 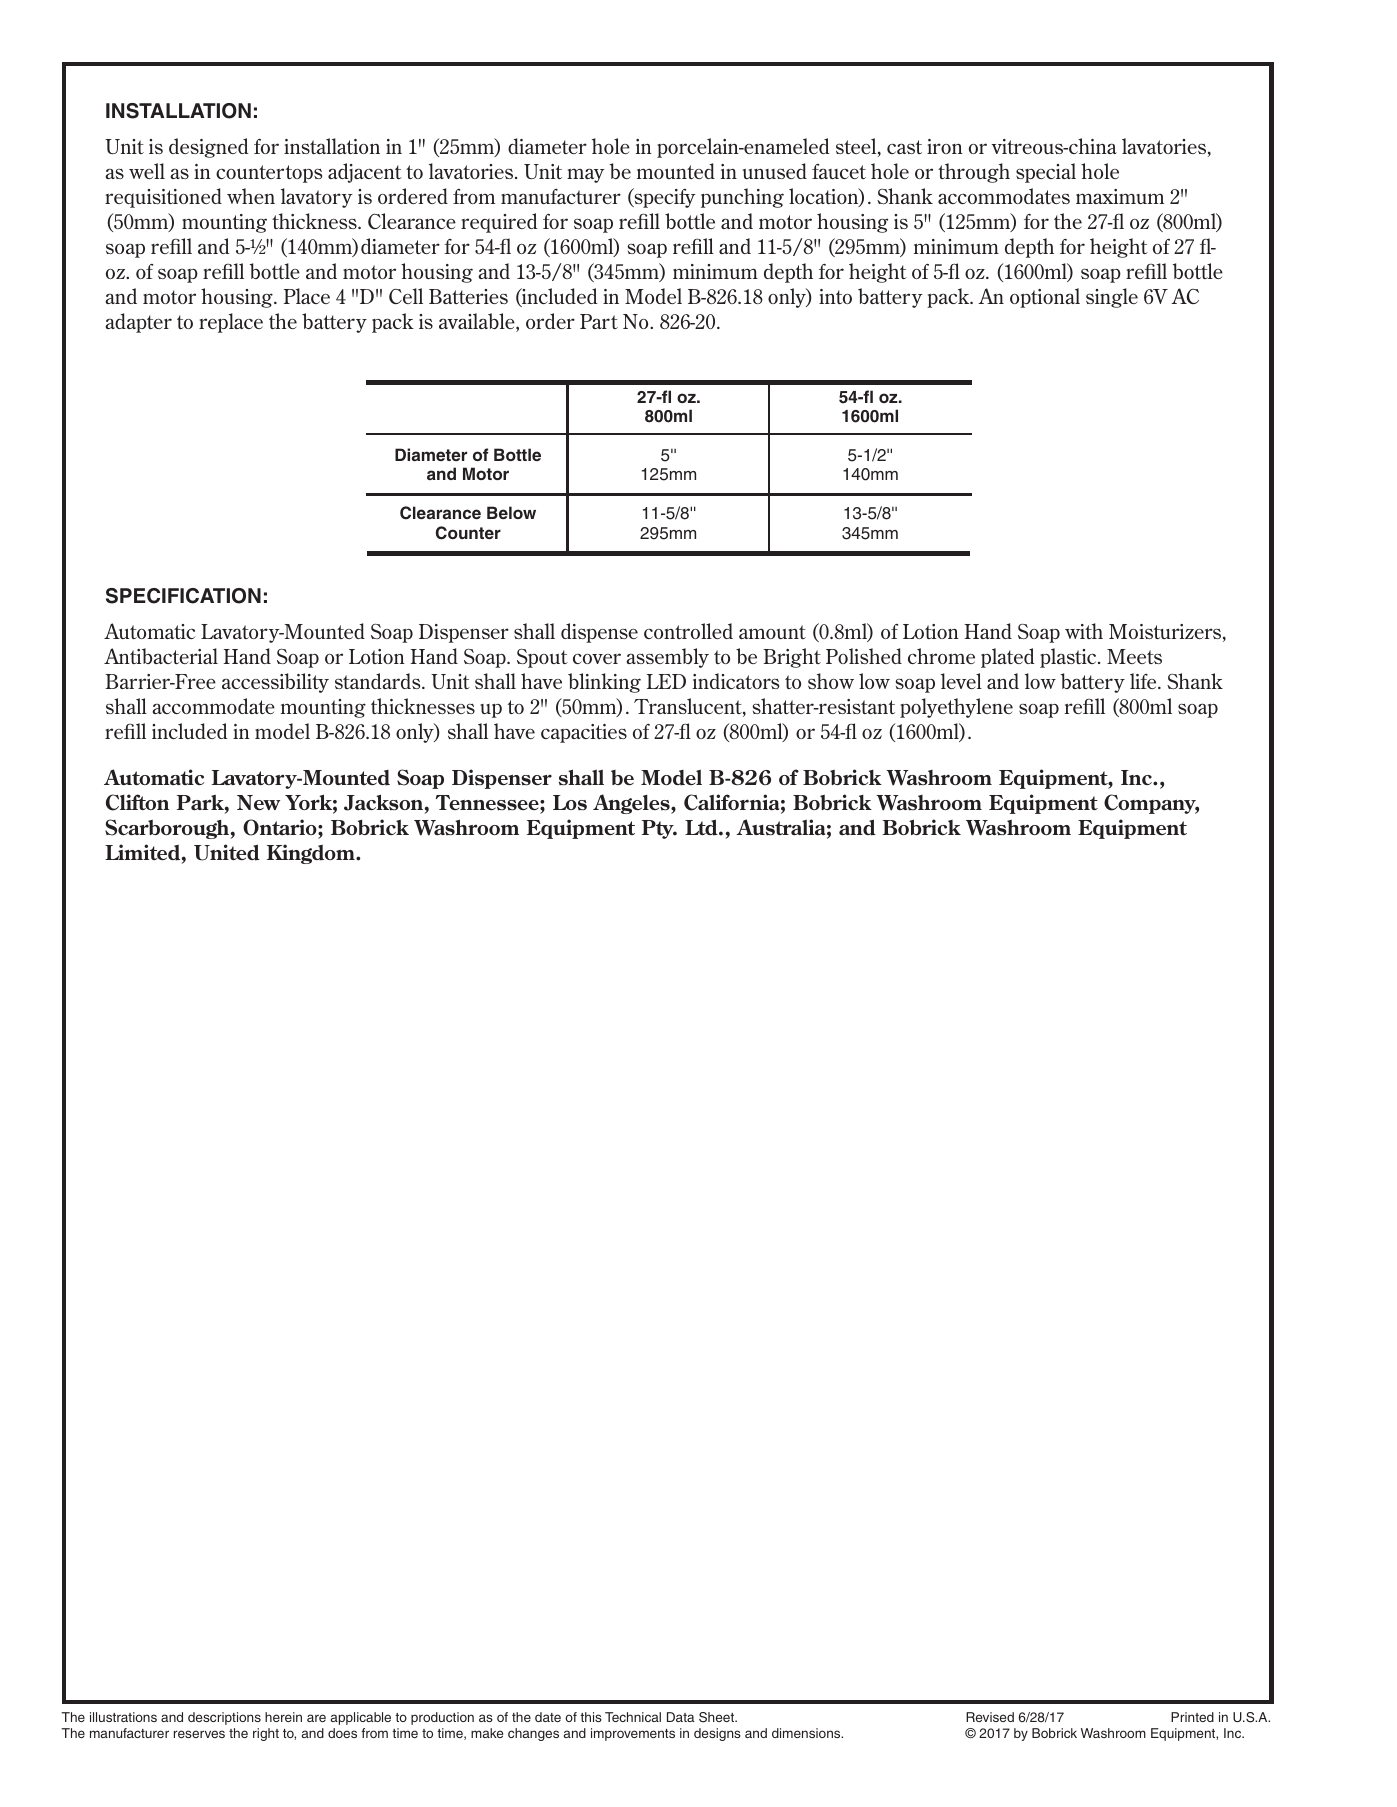 What do you see at coordinates (586, 175) in the screenshot?
I see `may` at bounding box center [586, 175].
